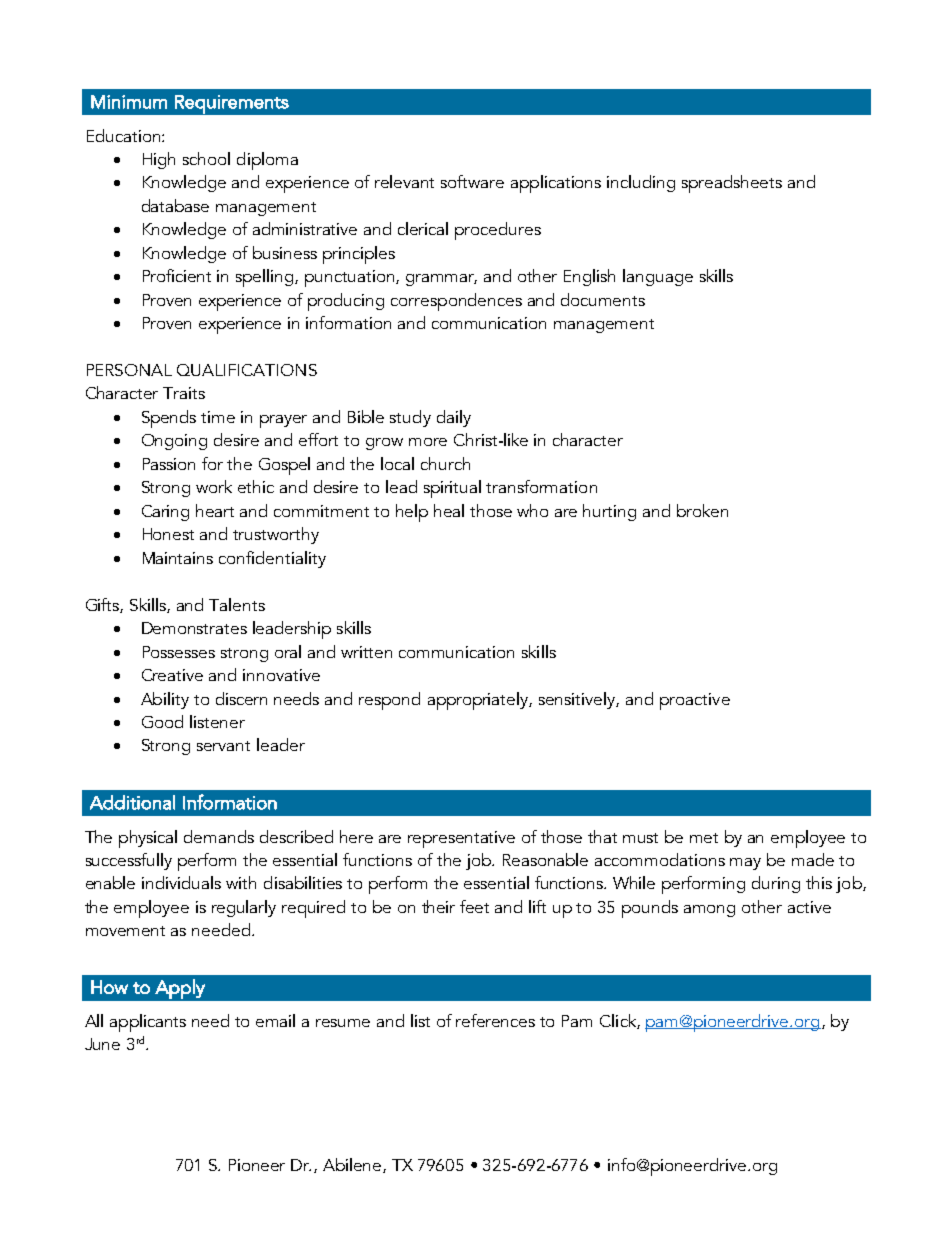 The height and width of the page is (1233, 952). Describe the element at coordinates (102, 1044) in the page. I see `June` at that location.
